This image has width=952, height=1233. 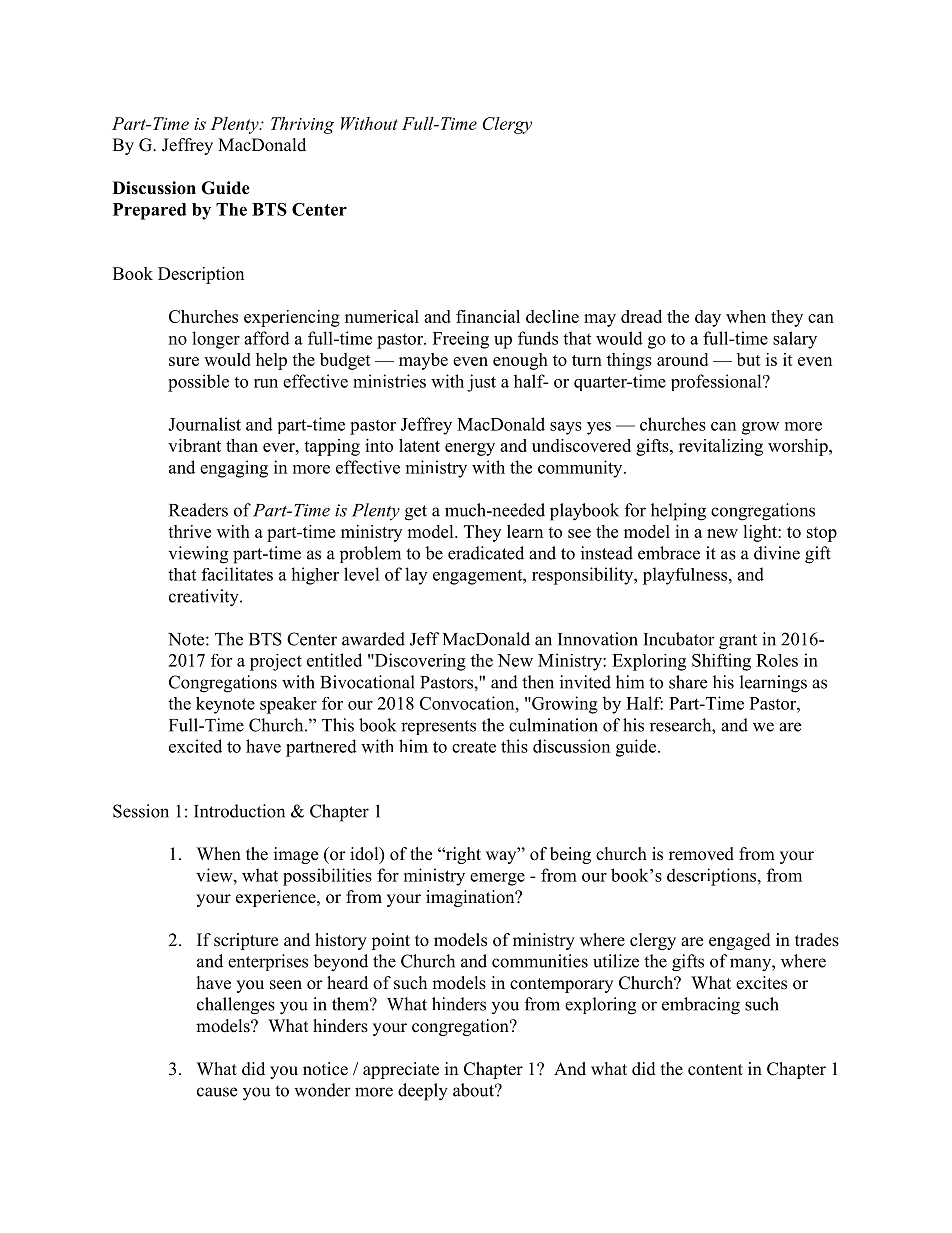 What do you see at coordinates (470, 449) in the image?
I see `energy` at bounding box center [470, 449].
